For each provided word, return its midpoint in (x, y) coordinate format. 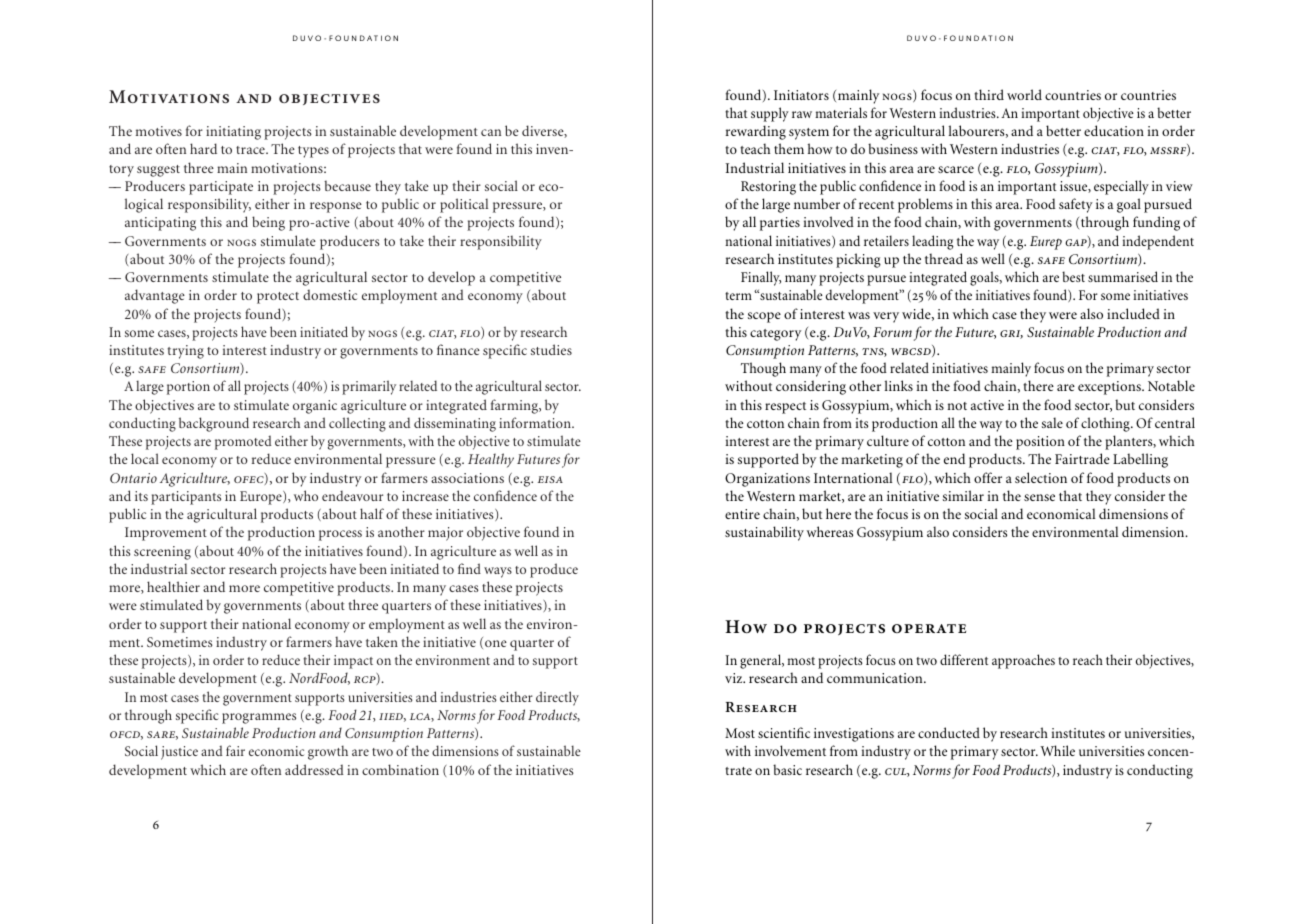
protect (278, 298)
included (1133, 313)
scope (764, 317)
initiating (233, 133)
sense (1039, 497)
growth (328, 752)
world (1024, 94)
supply (770, 114)
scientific (784, 732)
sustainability (764, 533)
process (340, 535)
